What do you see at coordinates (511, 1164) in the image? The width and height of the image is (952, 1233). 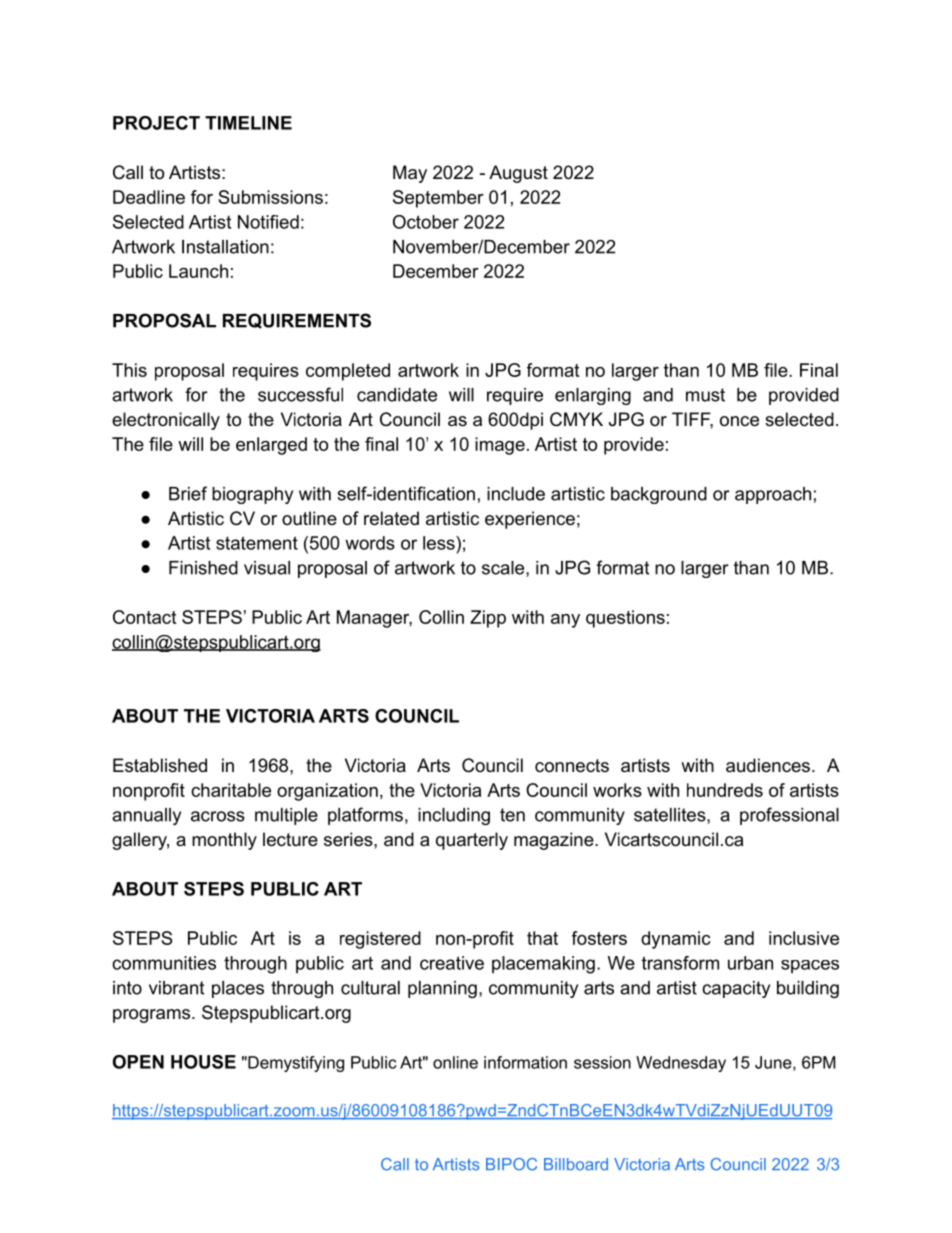 I see `BIPOC` at bounding box center [511, 1164].
